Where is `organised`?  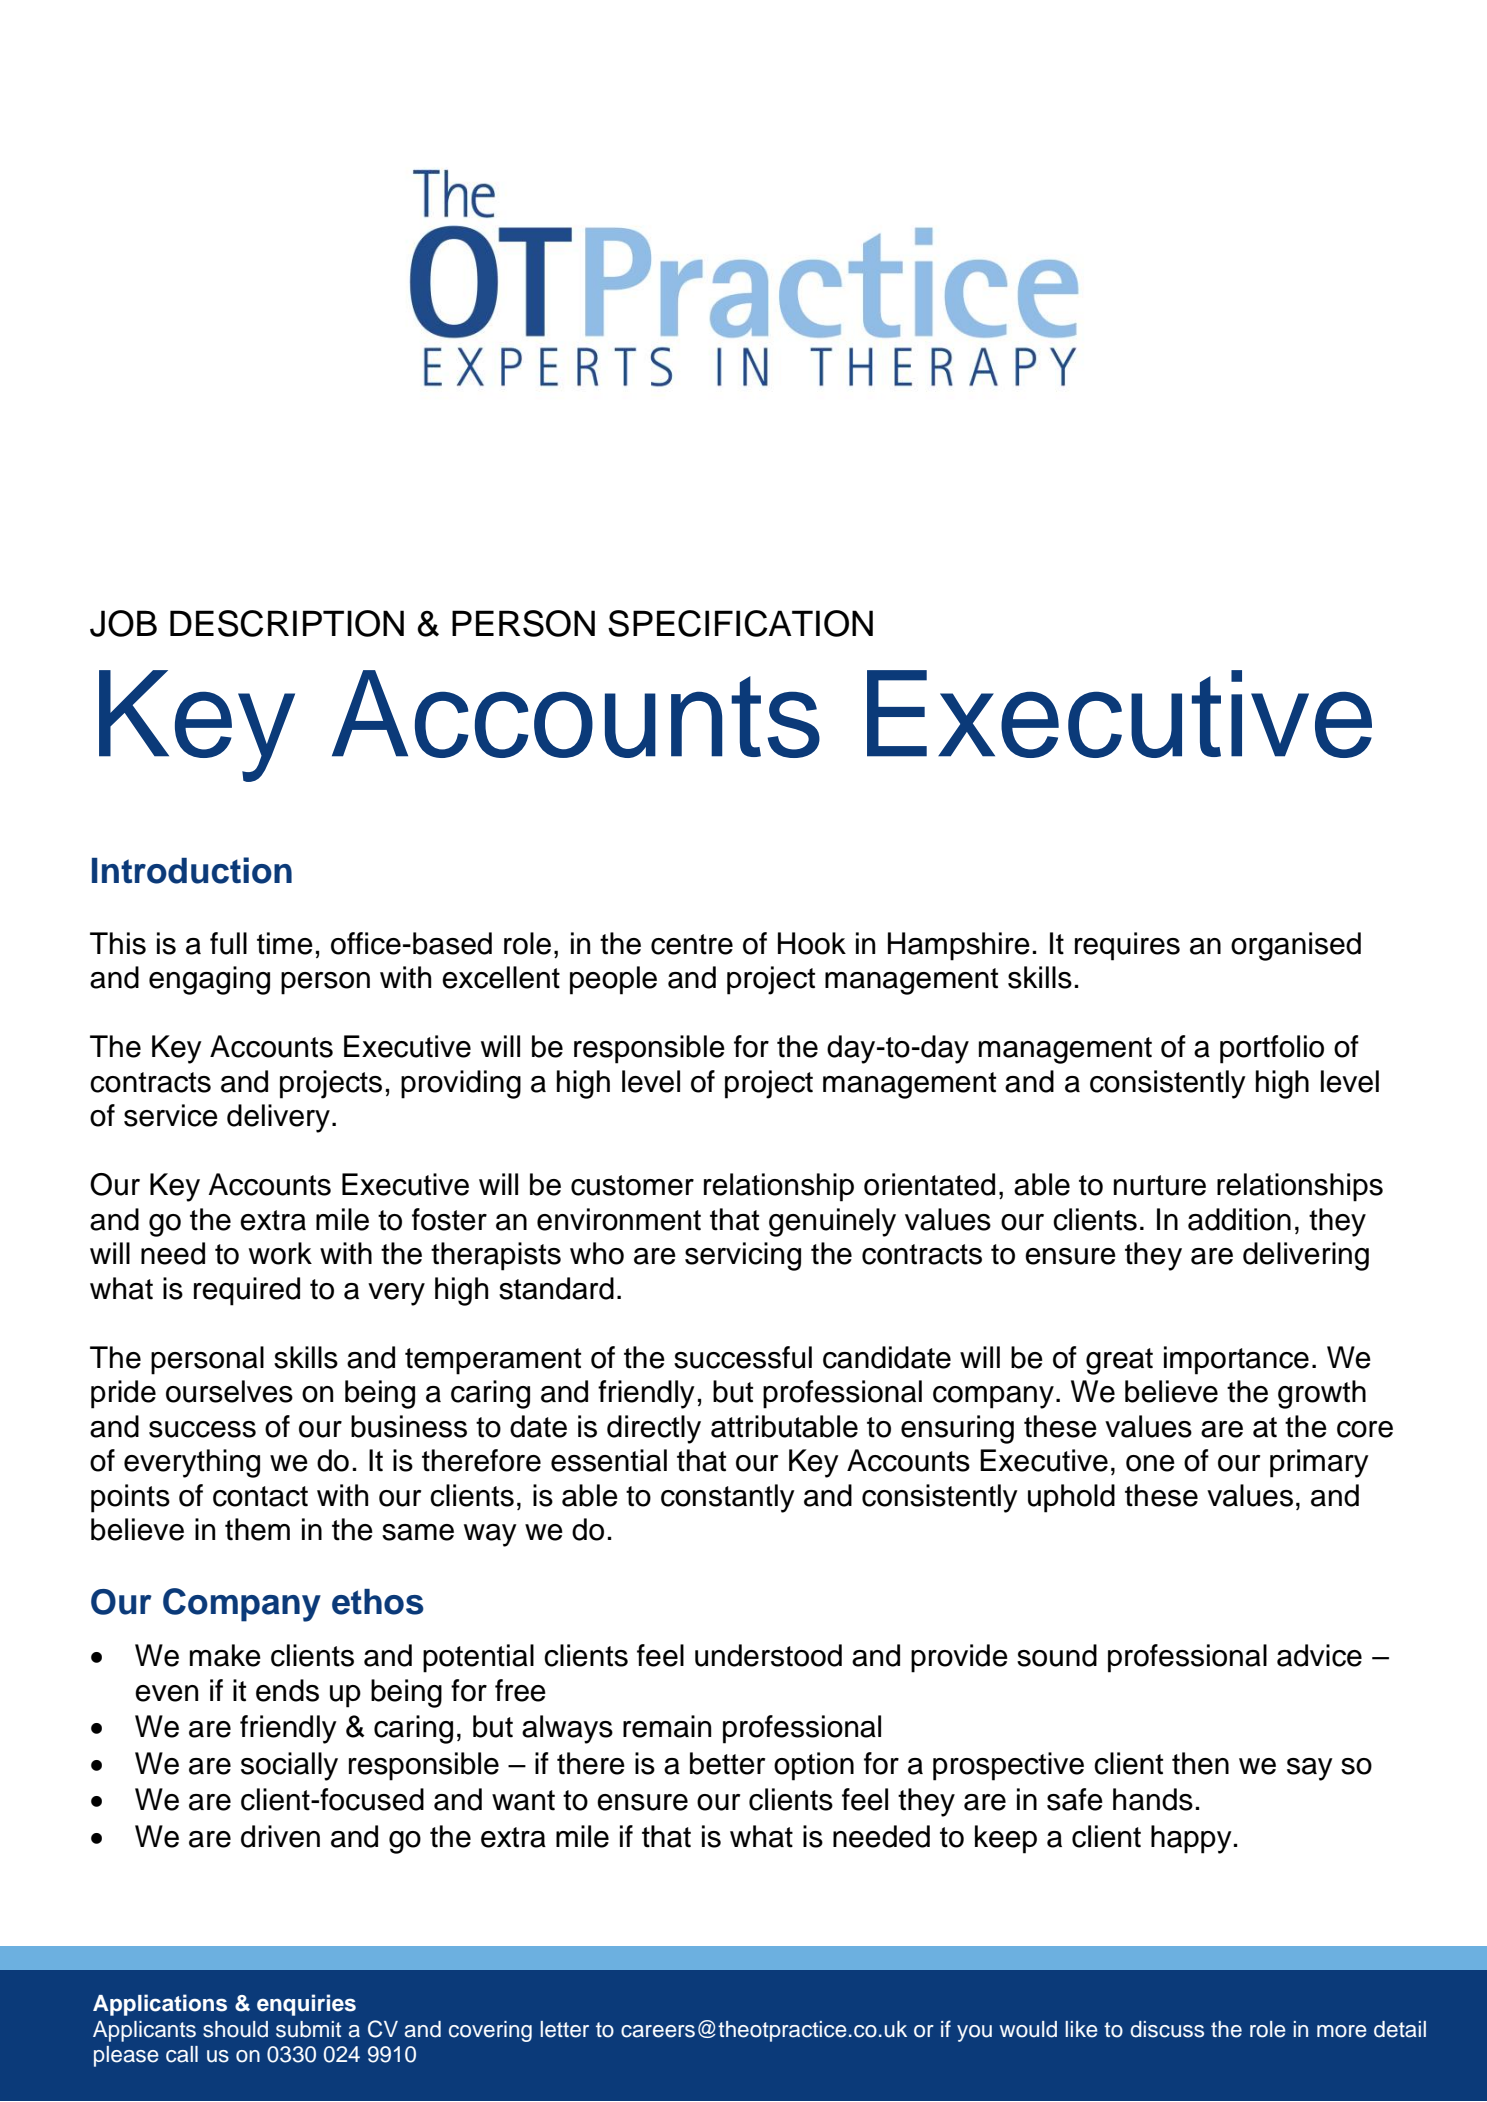
organised is located at coordinates (1296, 946).
